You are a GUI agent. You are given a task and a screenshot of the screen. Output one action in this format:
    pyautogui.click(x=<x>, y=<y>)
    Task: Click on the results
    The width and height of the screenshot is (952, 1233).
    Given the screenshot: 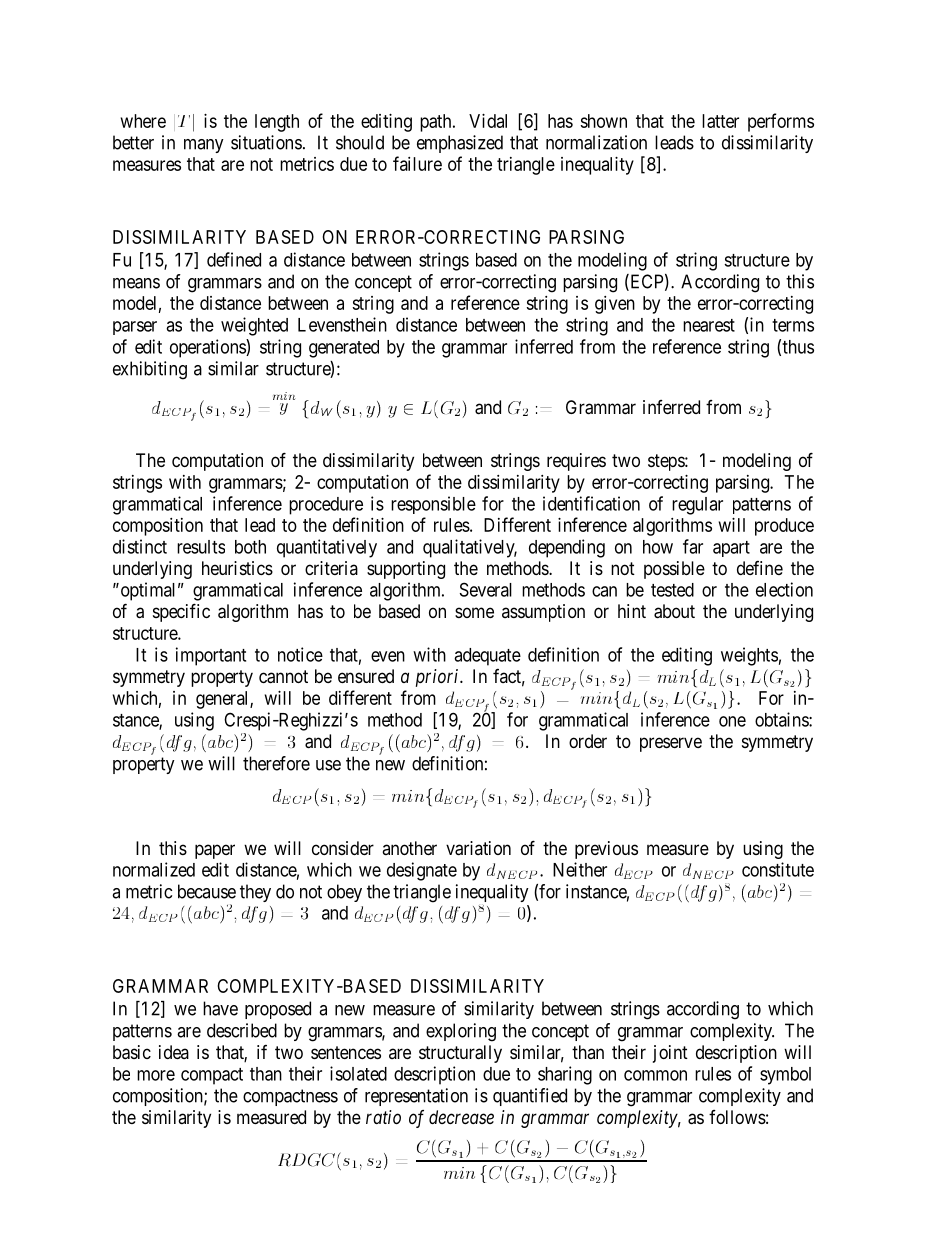 What is the action you would take?
    pyautogui.click(x=201, y=547)
